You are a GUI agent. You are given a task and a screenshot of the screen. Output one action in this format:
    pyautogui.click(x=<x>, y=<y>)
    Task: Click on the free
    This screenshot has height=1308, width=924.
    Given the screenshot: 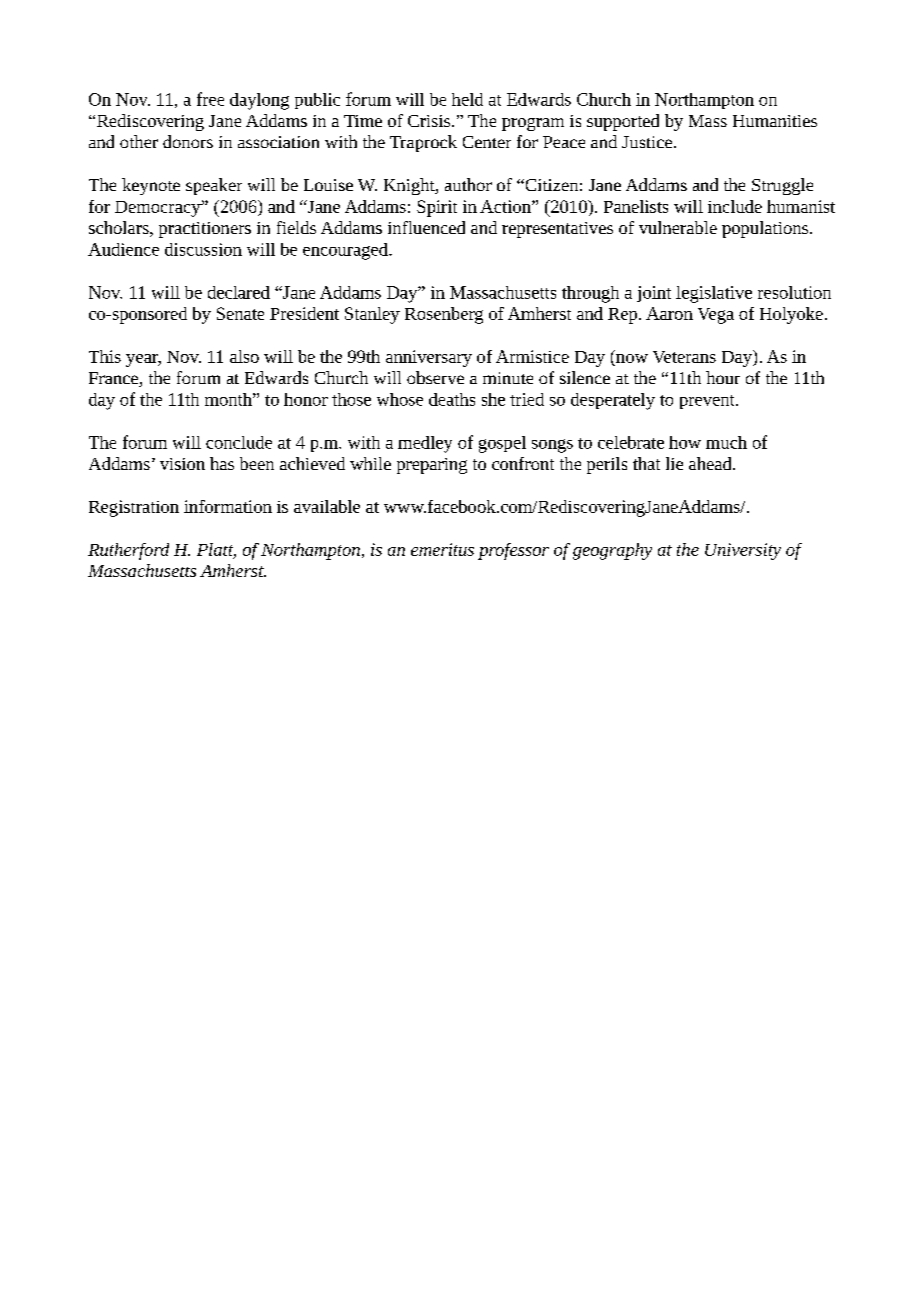 What is the action you would take?
    pyautogui.click(x=210, y=99)
